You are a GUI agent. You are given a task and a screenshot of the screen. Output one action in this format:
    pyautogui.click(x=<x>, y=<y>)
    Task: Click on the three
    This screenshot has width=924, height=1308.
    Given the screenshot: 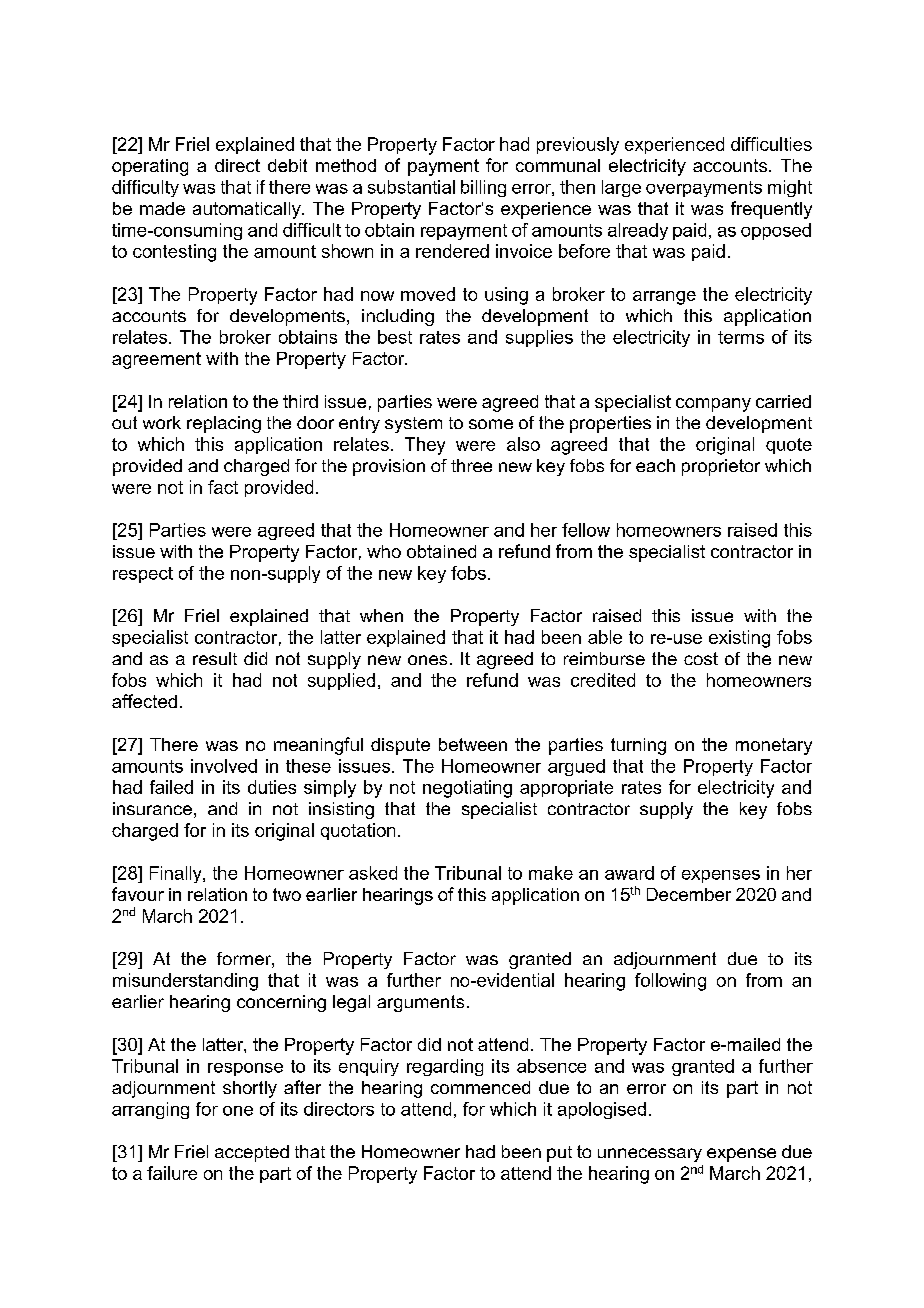 What is the action you would take?
    pyautogui.click(x=471, y=465)
